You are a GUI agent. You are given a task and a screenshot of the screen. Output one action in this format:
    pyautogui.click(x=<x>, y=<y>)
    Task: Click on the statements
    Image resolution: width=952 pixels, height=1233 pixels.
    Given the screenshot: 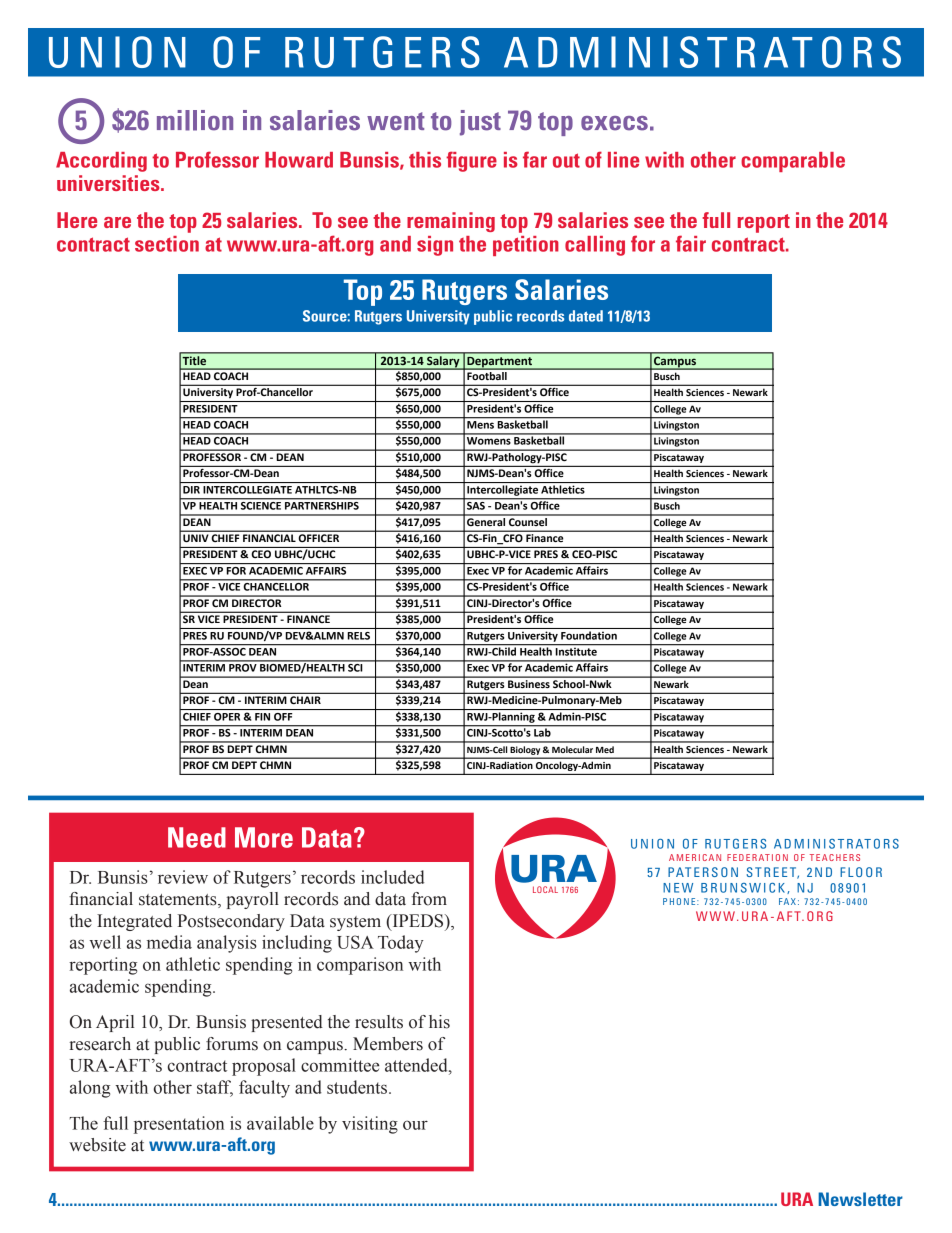 What is the action you would take?
    pyautogui.click(x=179, y=901)
